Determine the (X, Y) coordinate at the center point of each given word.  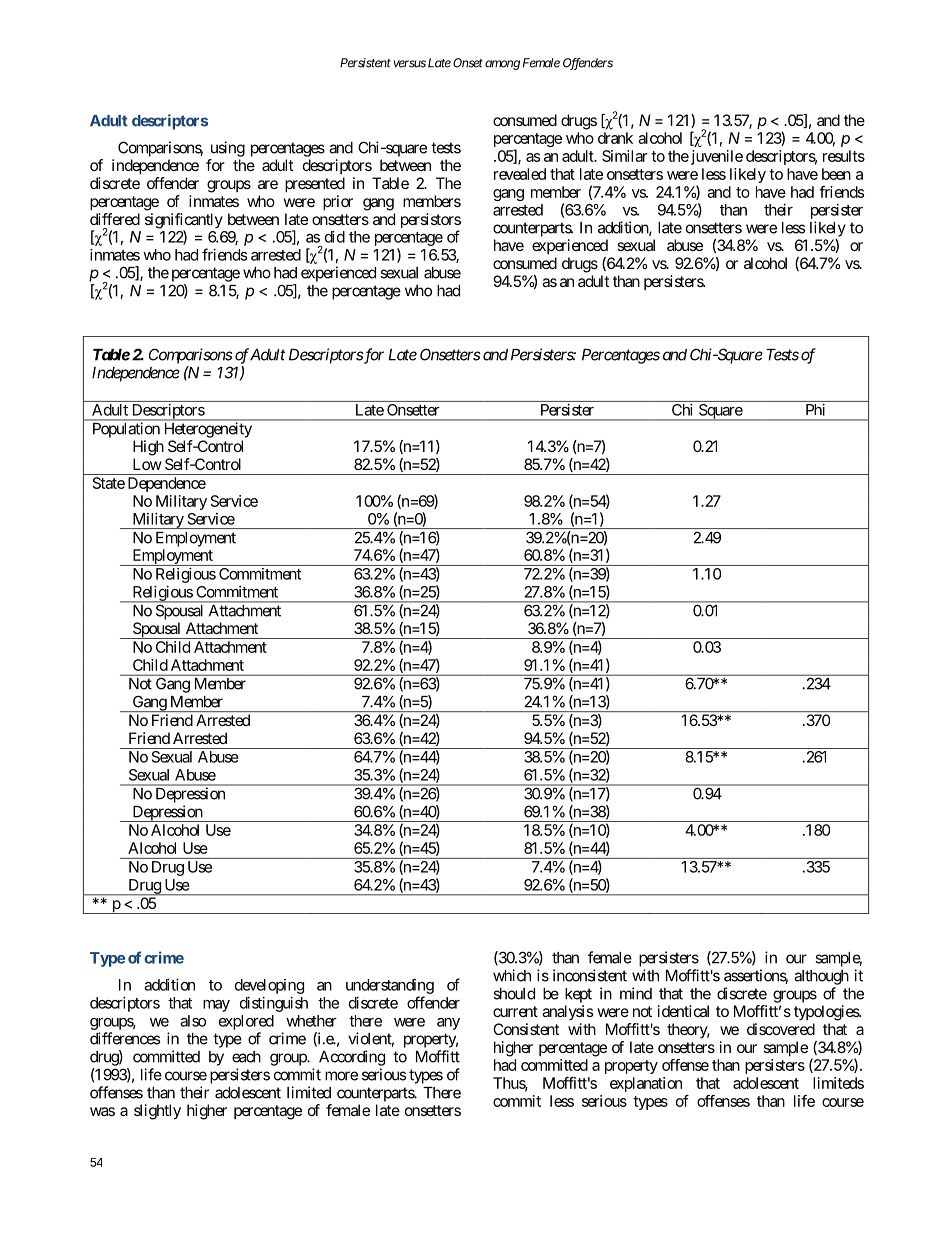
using (228, 149)
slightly (157, 1112)
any (448, 1024)
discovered (781, 1029)
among (502, 65)
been (836, 174)
